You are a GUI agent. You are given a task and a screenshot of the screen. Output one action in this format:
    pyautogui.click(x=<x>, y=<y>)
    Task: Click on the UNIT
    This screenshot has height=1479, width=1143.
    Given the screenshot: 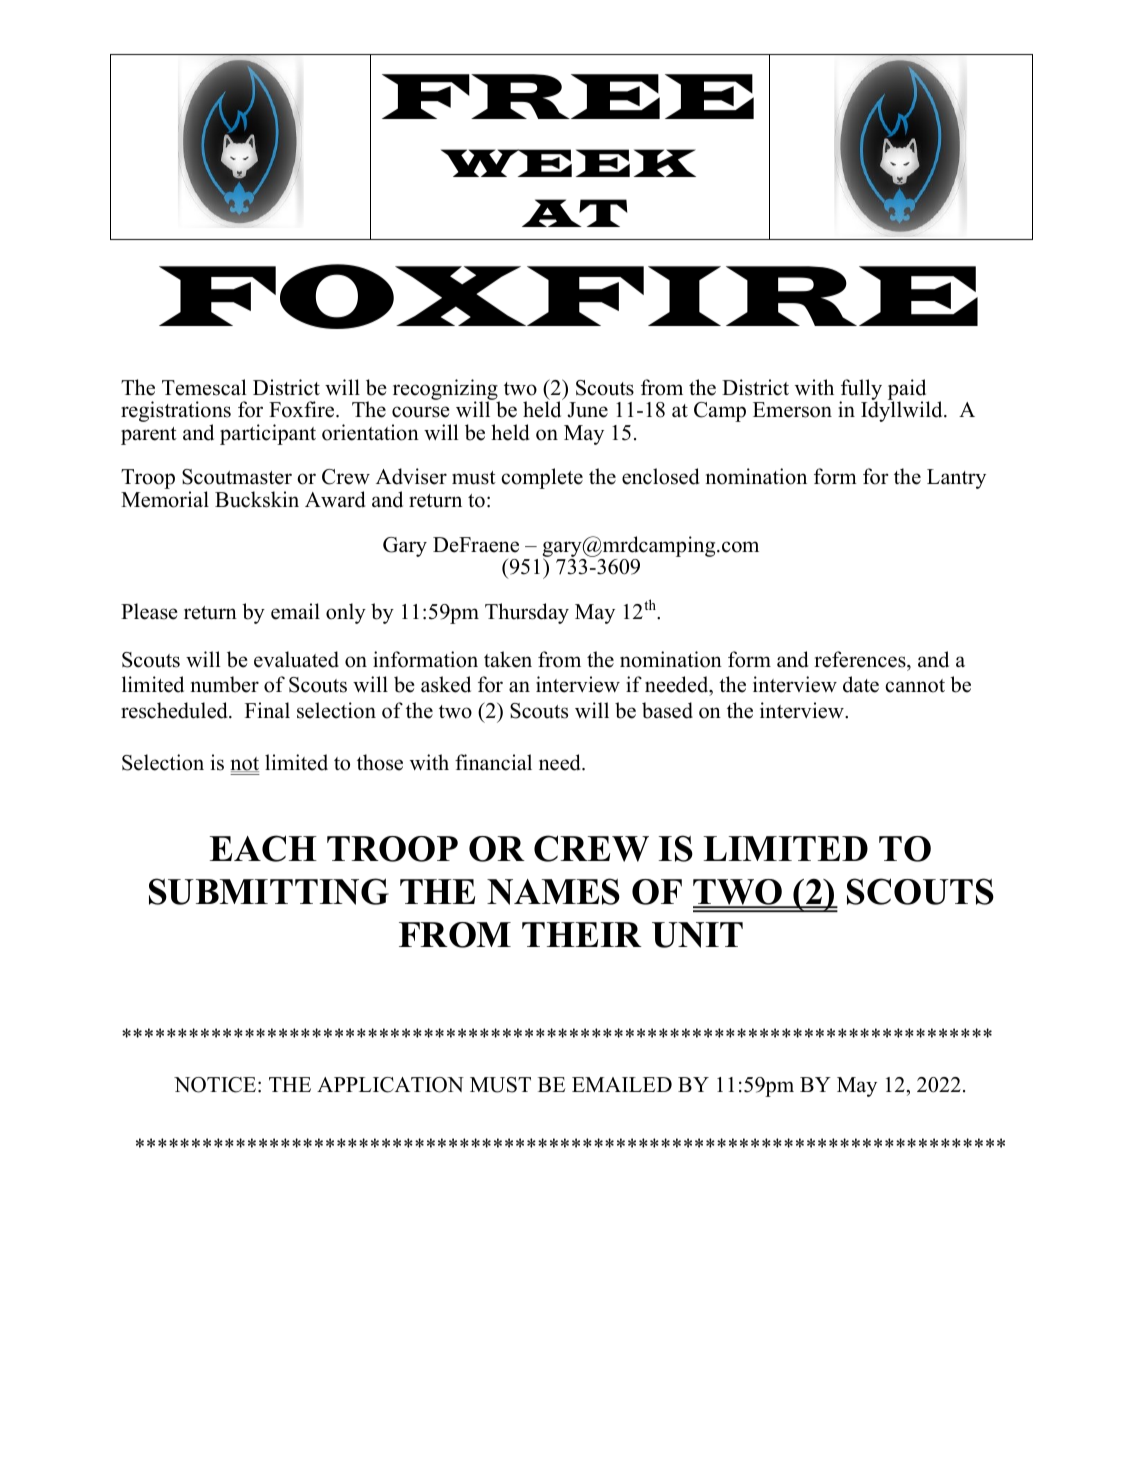 What is the action you would take?
    pyautogui.click(x=697, y=935)
